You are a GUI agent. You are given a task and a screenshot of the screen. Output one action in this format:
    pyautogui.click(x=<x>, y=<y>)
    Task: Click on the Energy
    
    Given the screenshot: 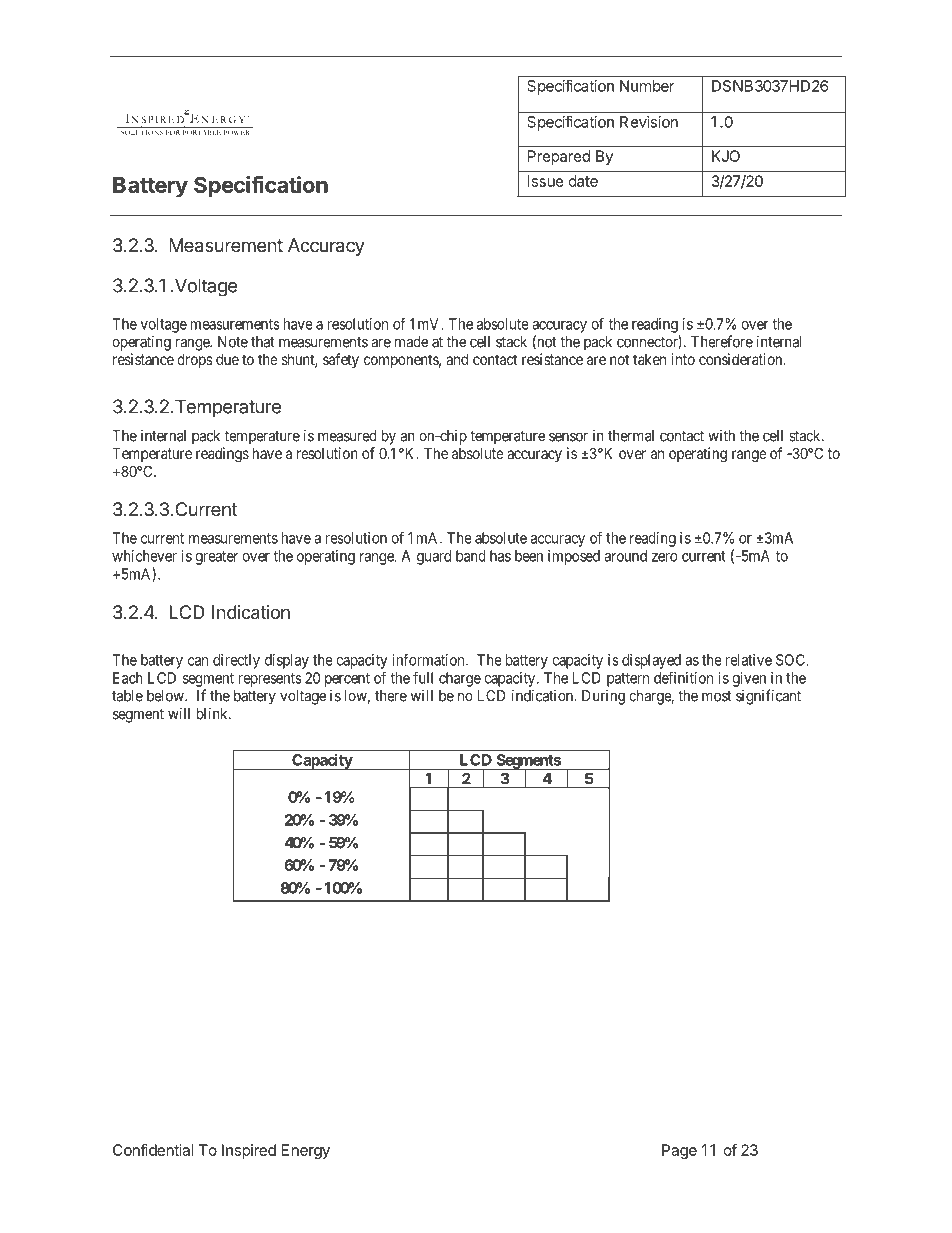 What is the action you would take?
    pyautogui.click(x=306, y=1151)
